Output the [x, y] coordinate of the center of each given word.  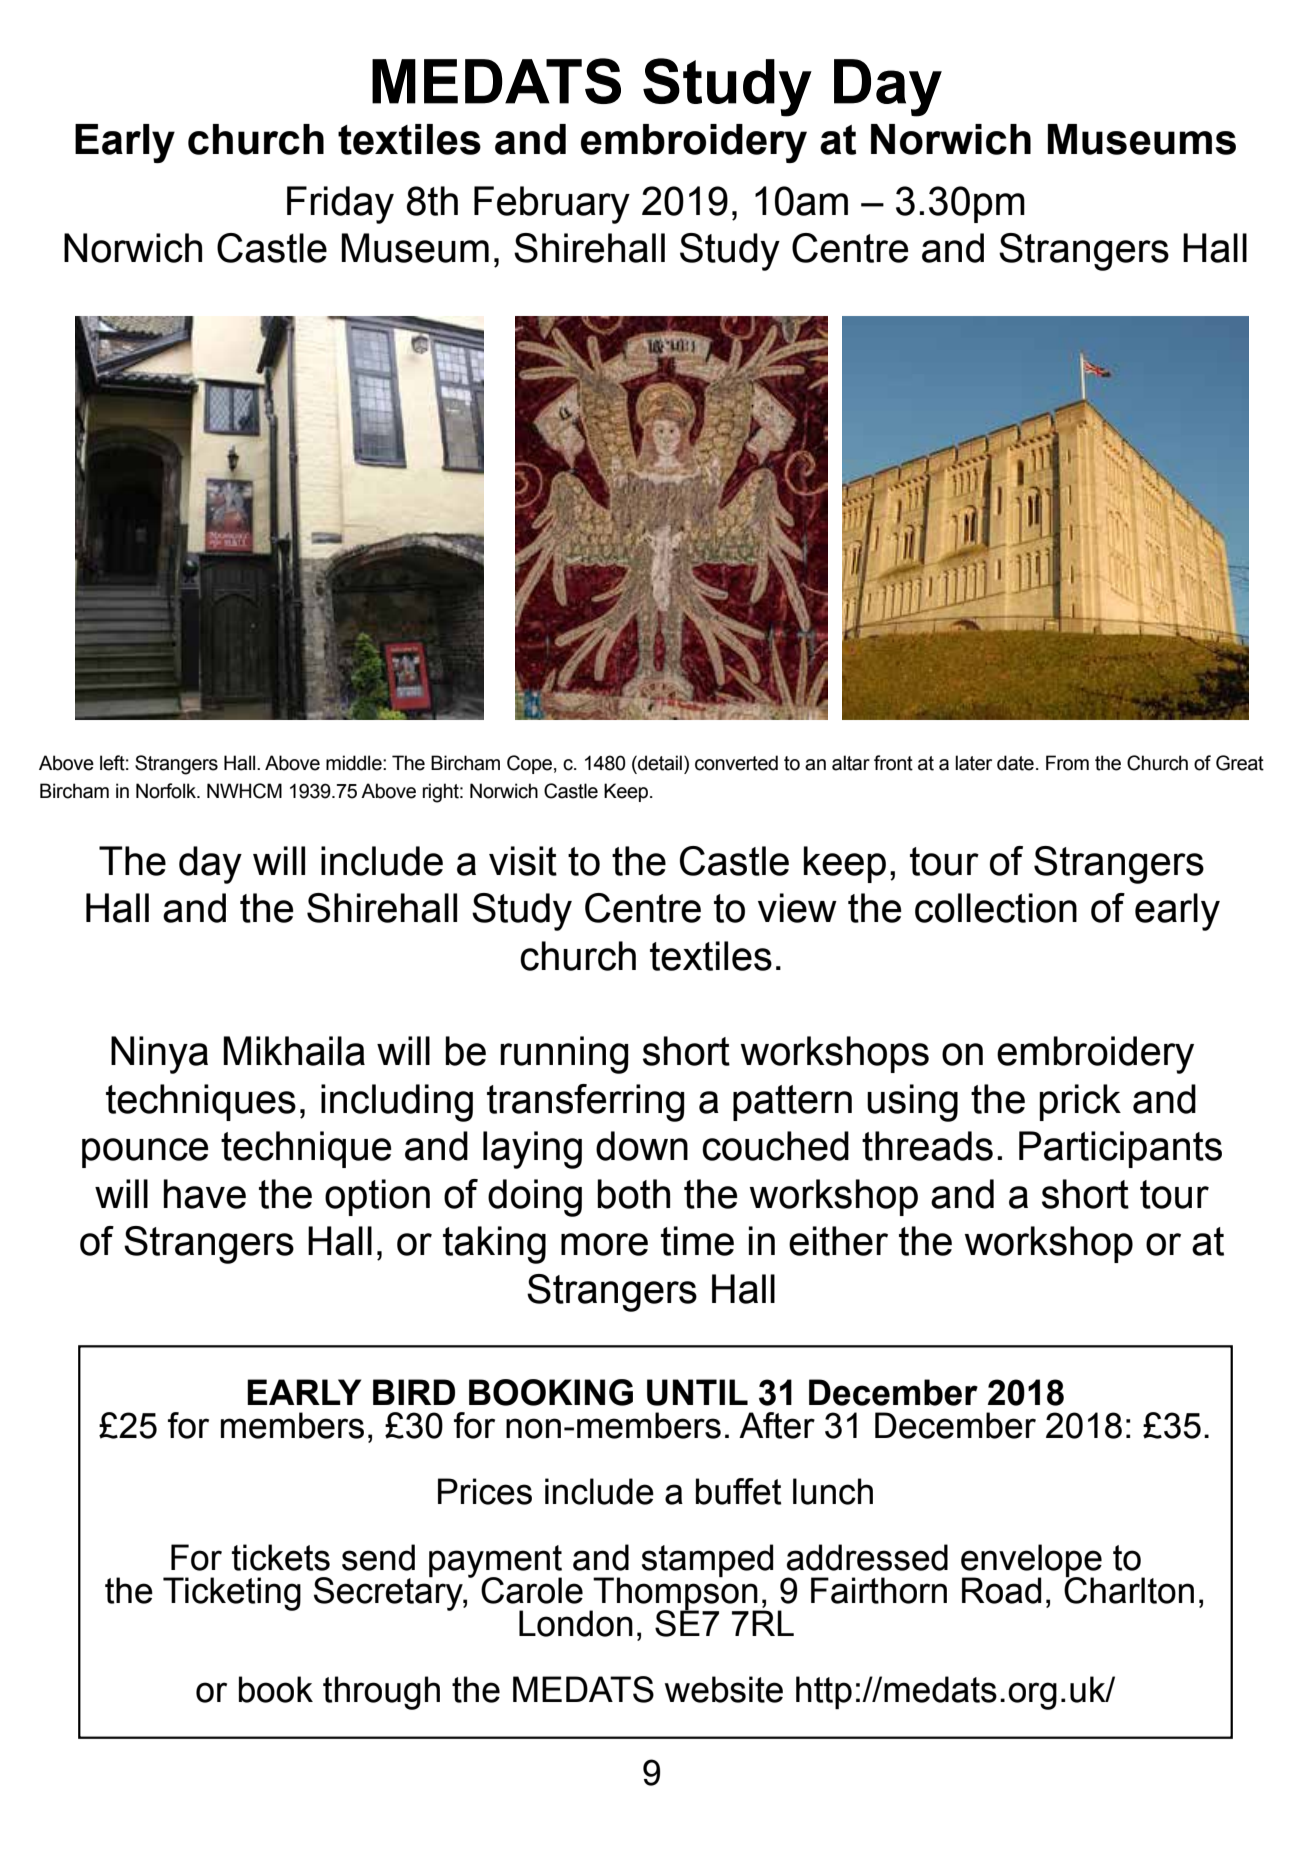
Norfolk [167, 791]
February [552, 205]
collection [996, 908]
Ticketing [232, 1594]
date [1015, 763]
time [697, 1241]
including [397, 1103]
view [797, 908]
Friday [340, 205]
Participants [1120, 1149]
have [205, 1194]
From [1067, 763]
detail [659, 763]
